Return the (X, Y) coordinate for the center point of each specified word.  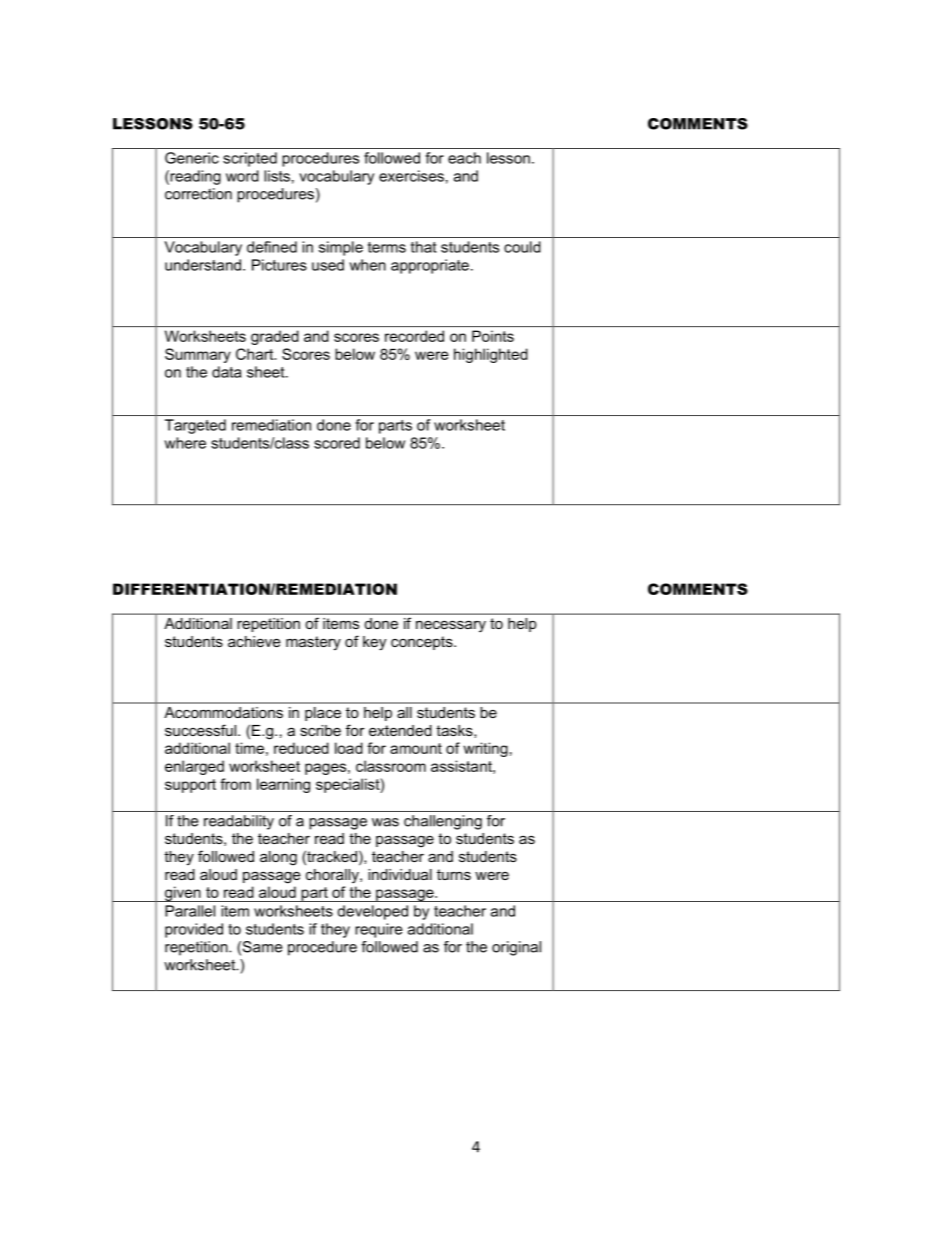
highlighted (491, 355)
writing (485, 749)
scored (337, 443)
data (226, 372)
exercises (411, 176)
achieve (254, 641)
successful (202, 730)
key (374, 643)
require (378, 930)
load (349, 748)
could (522, 247)
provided (194, 930)
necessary (451, 626)
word (242, 176)
